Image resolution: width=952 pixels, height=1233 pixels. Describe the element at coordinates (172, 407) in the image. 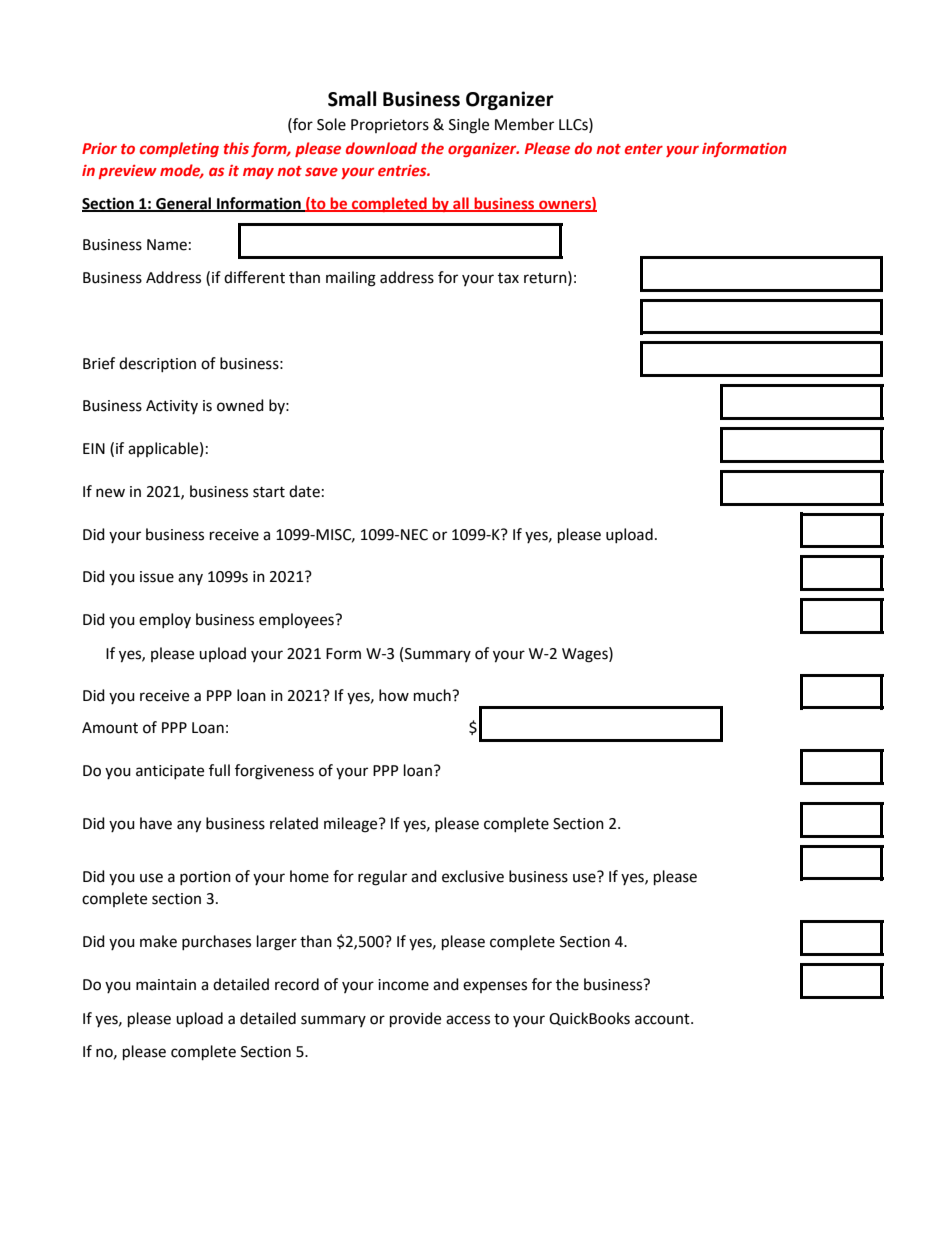

I see `Activity` at that location.
